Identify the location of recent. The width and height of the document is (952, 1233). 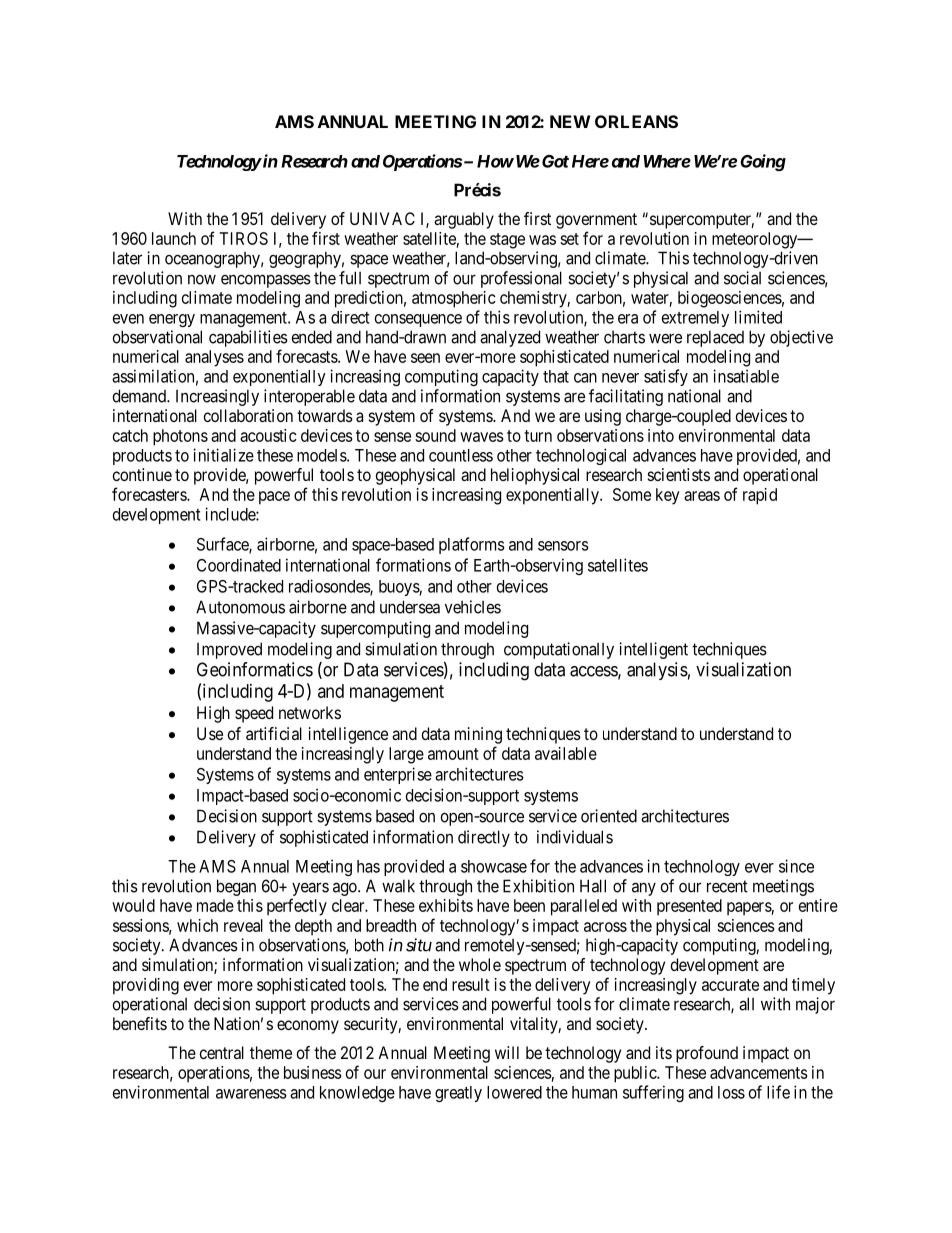
(727, 886).
